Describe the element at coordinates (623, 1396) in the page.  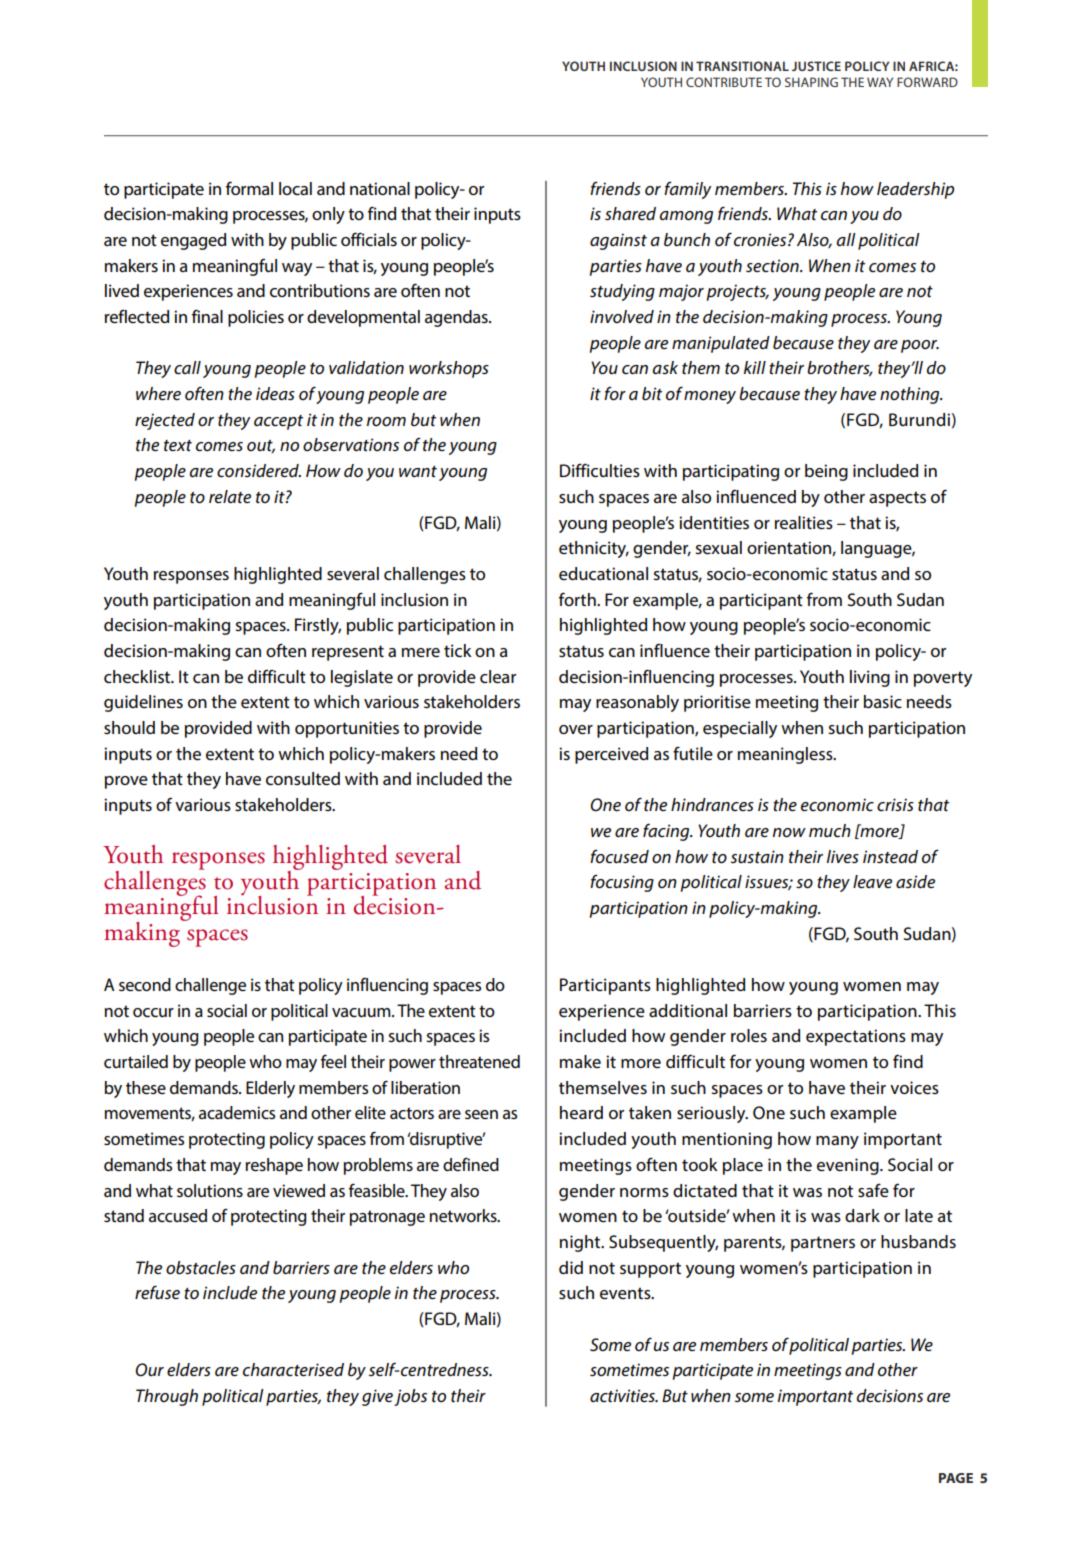
I see `activities` at that location.
